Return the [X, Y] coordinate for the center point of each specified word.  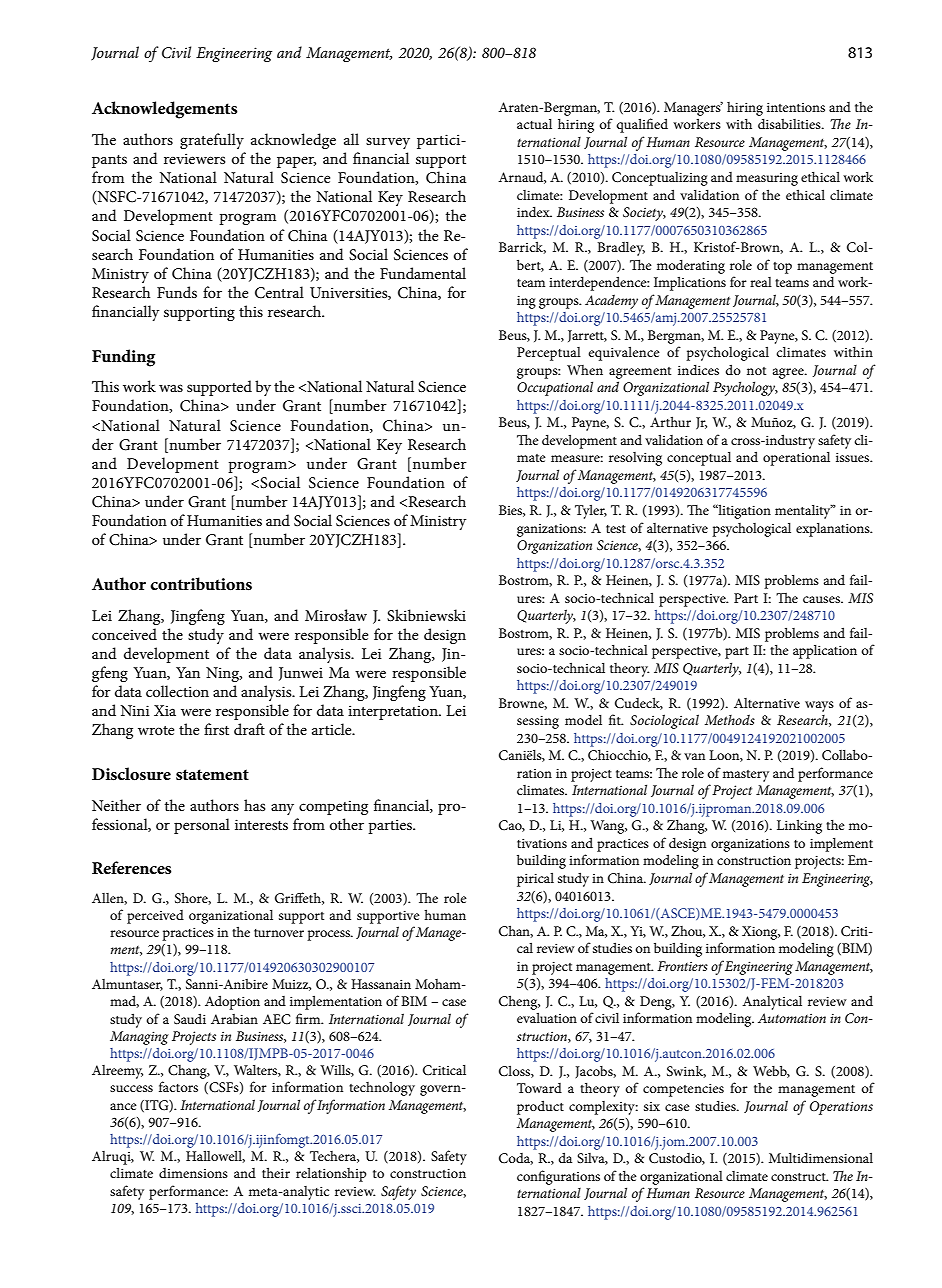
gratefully [212, 141]
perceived [155, 917]
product [540, 1107]
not [756, 371]
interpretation [394, 712]
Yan [188, 672]
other [347, 824]
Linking [799, 826]
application [825, 651]
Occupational [555, 388]
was [171, 388]
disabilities [790, 123]
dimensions [193, 1173]
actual [534, 123]
